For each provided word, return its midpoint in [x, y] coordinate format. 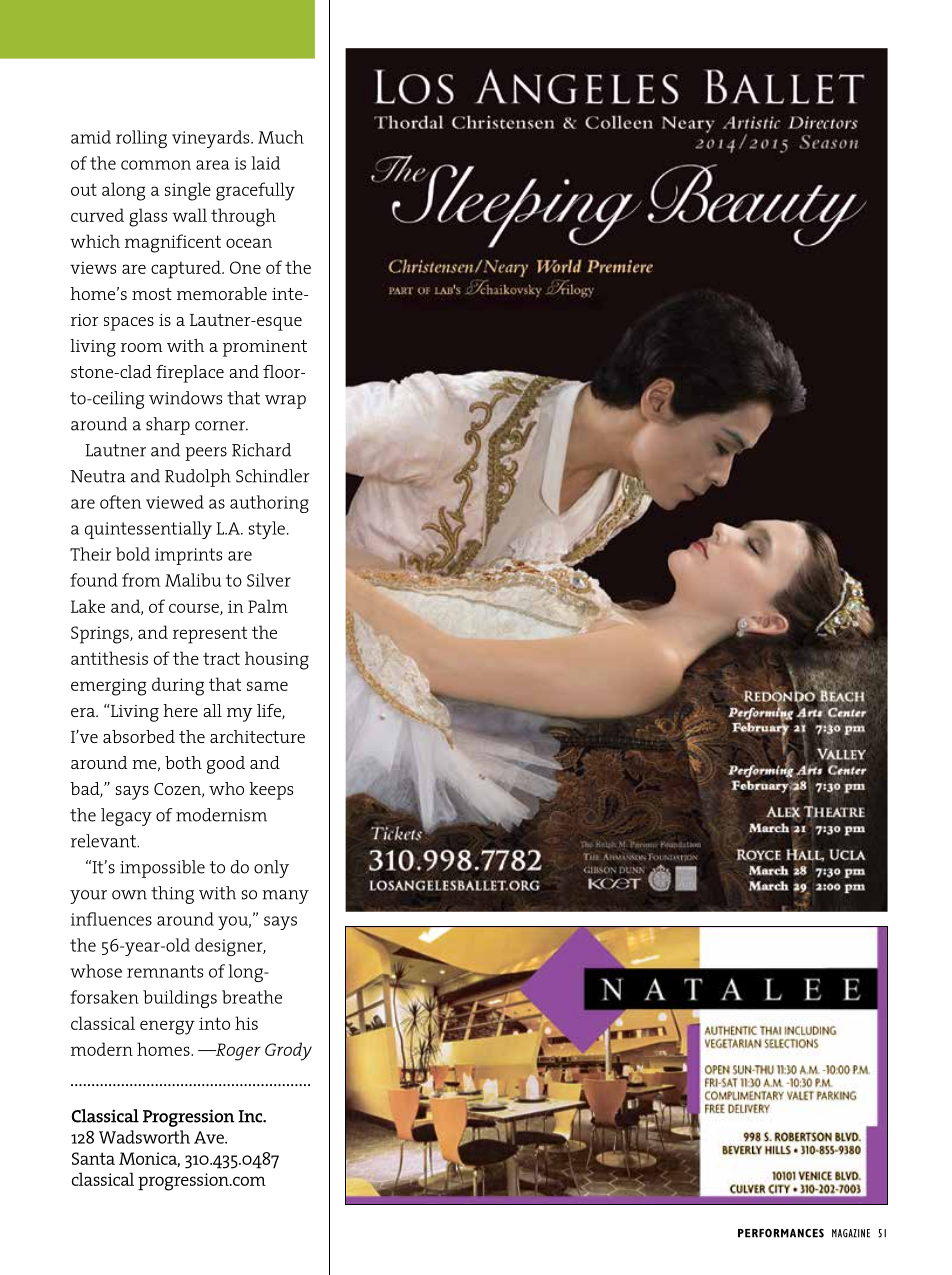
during [178, 686]
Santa [93, 1158]
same [267, 686]
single [188, 191]
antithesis [109, 658]
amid [91, 137]
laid [266, 163]
